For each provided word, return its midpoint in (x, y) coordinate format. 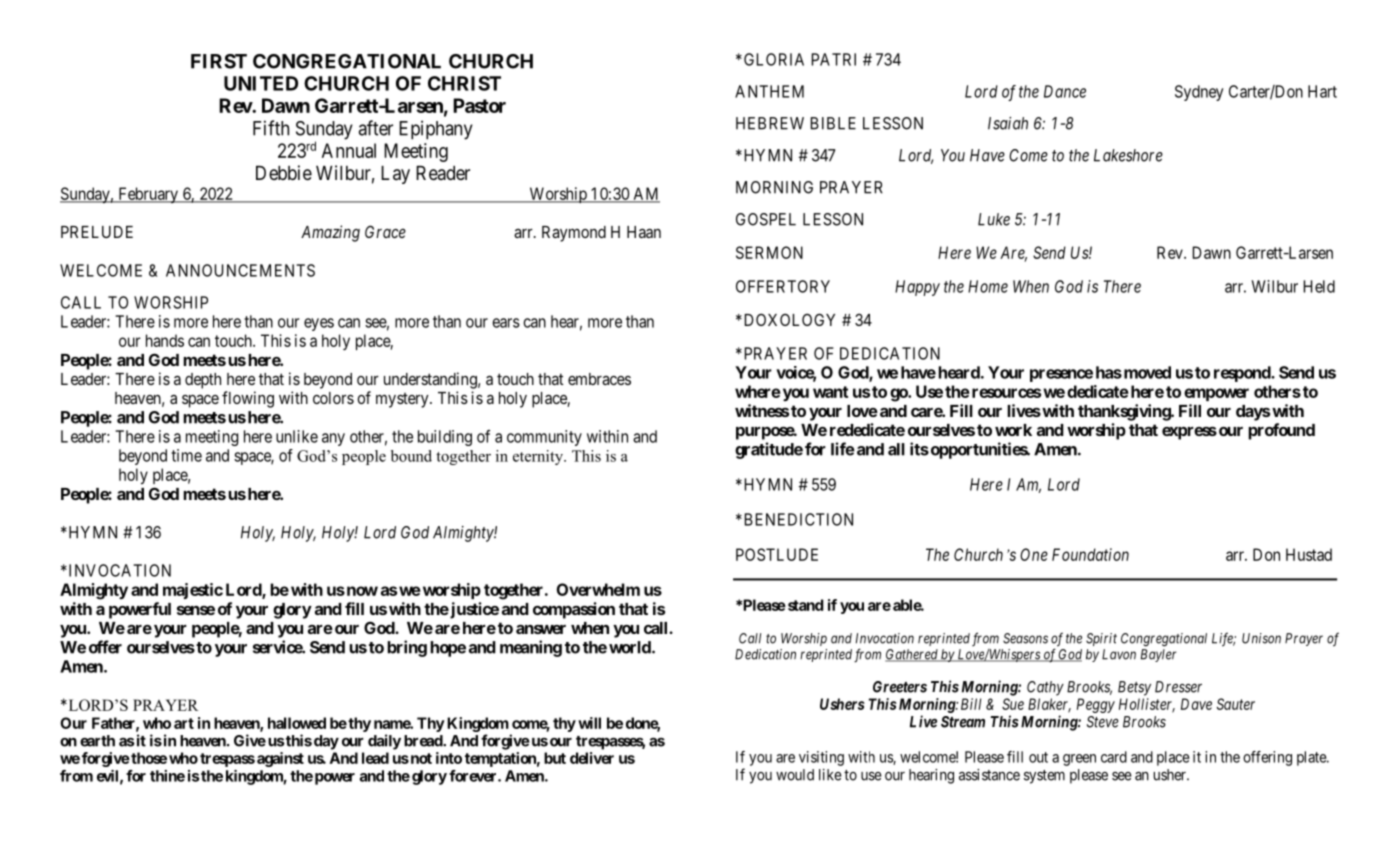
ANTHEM (769, 91)
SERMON (769, 252)
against (280, 759)
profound (1281, 431)
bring (407, 648)
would (795, 775)
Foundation (1090, 554)
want (830, 392)
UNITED (261, 83)
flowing (248, 399)
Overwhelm (598, 589)
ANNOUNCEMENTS (240, 270)
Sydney (1199, 93)
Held (1319, 286)
